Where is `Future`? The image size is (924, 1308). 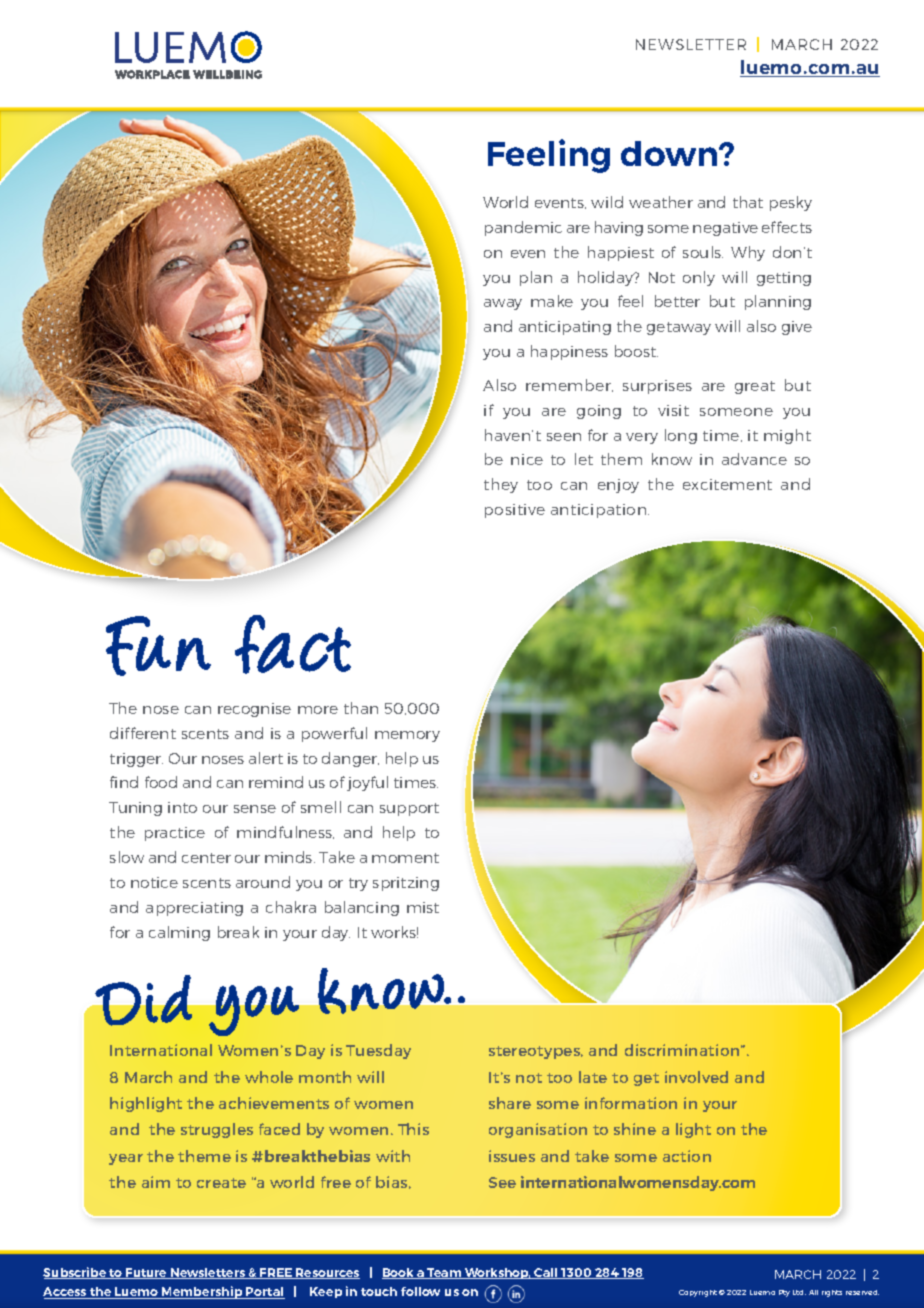 Future is located at coordinates (147, 1273).
